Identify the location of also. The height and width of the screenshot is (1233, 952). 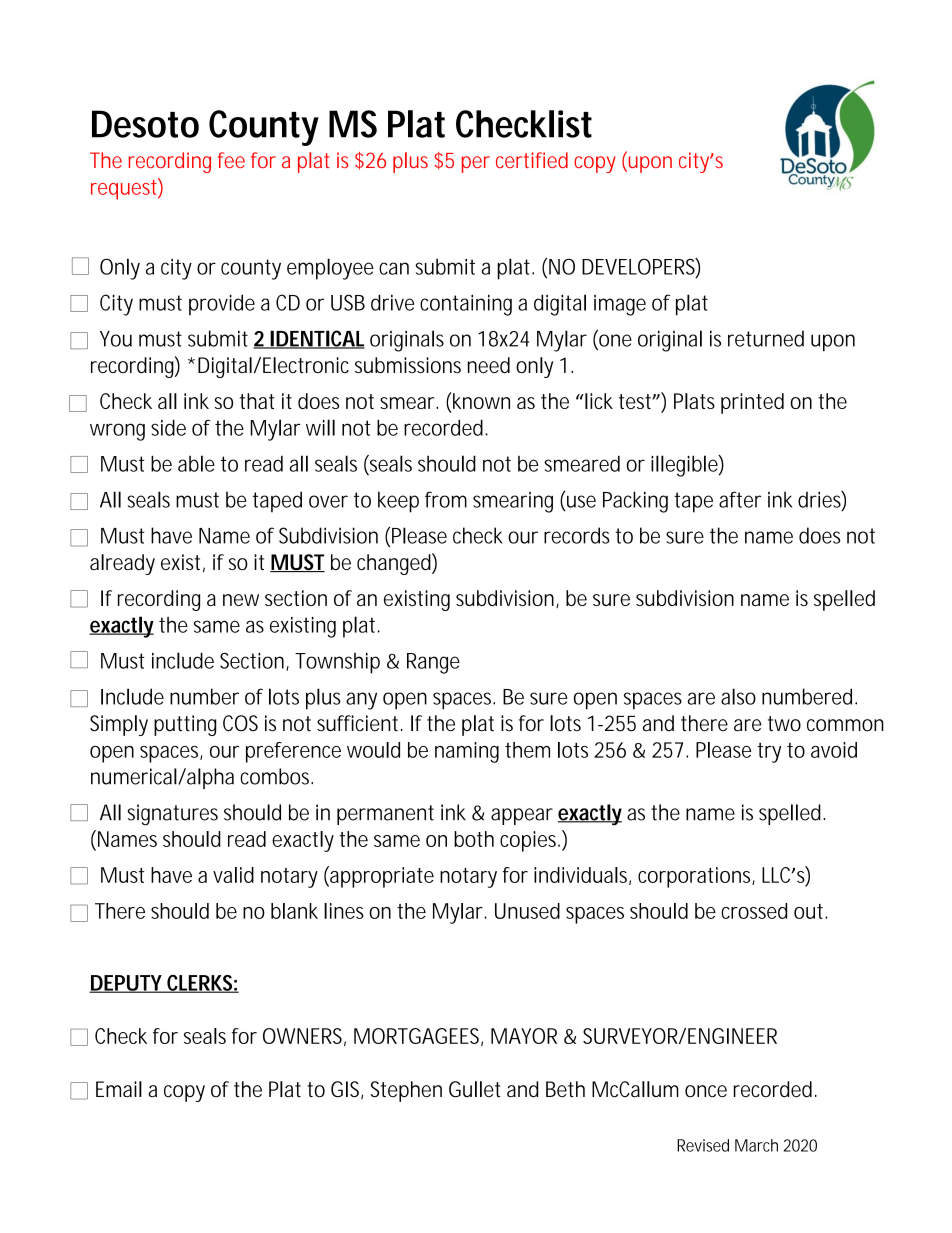
(738, 696).
